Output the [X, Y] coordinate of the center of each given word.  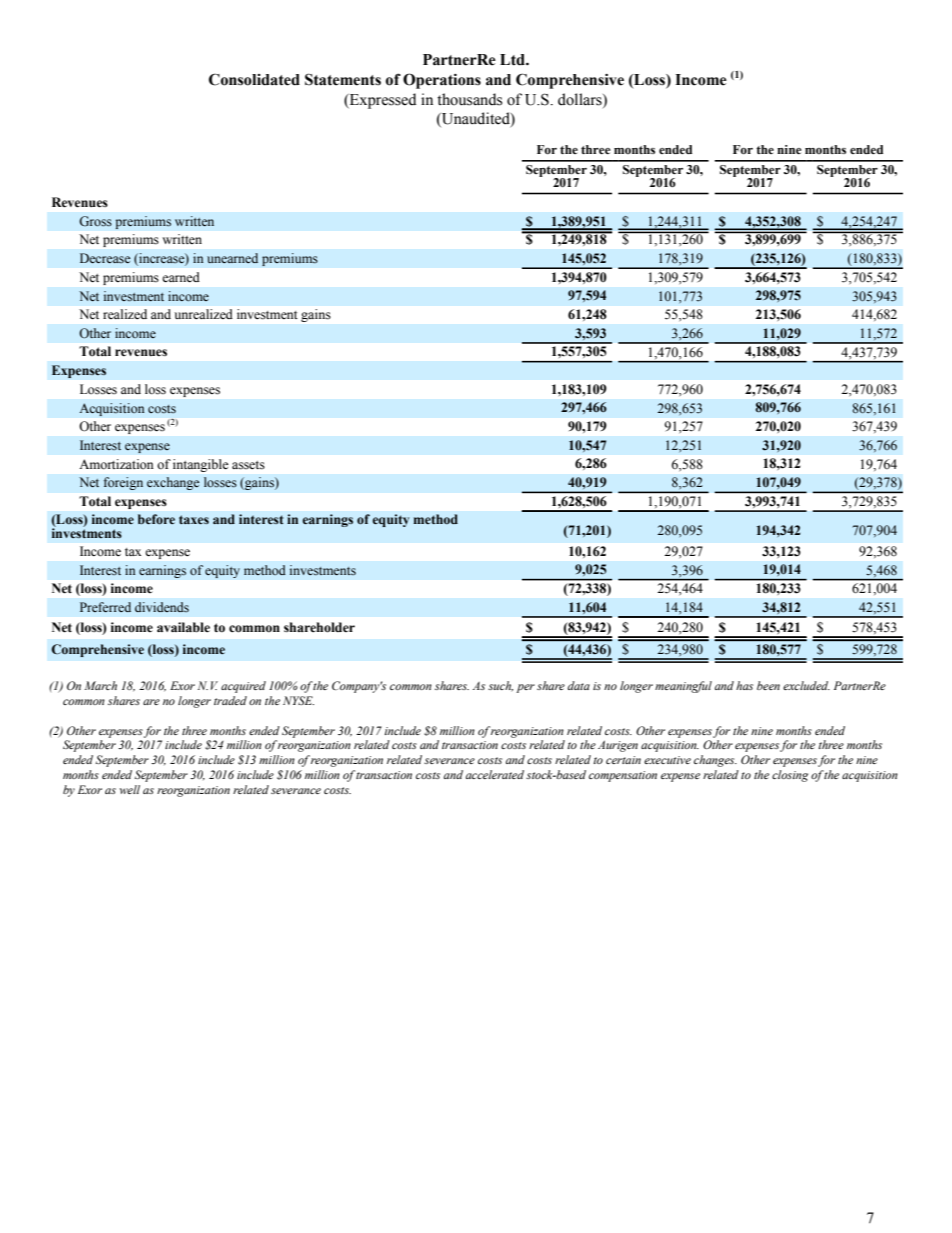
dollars [581, 99]
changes [715, 761]
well [130, 789]
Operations [442, 81]
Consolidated [254, 79]
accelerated [495, 774]
